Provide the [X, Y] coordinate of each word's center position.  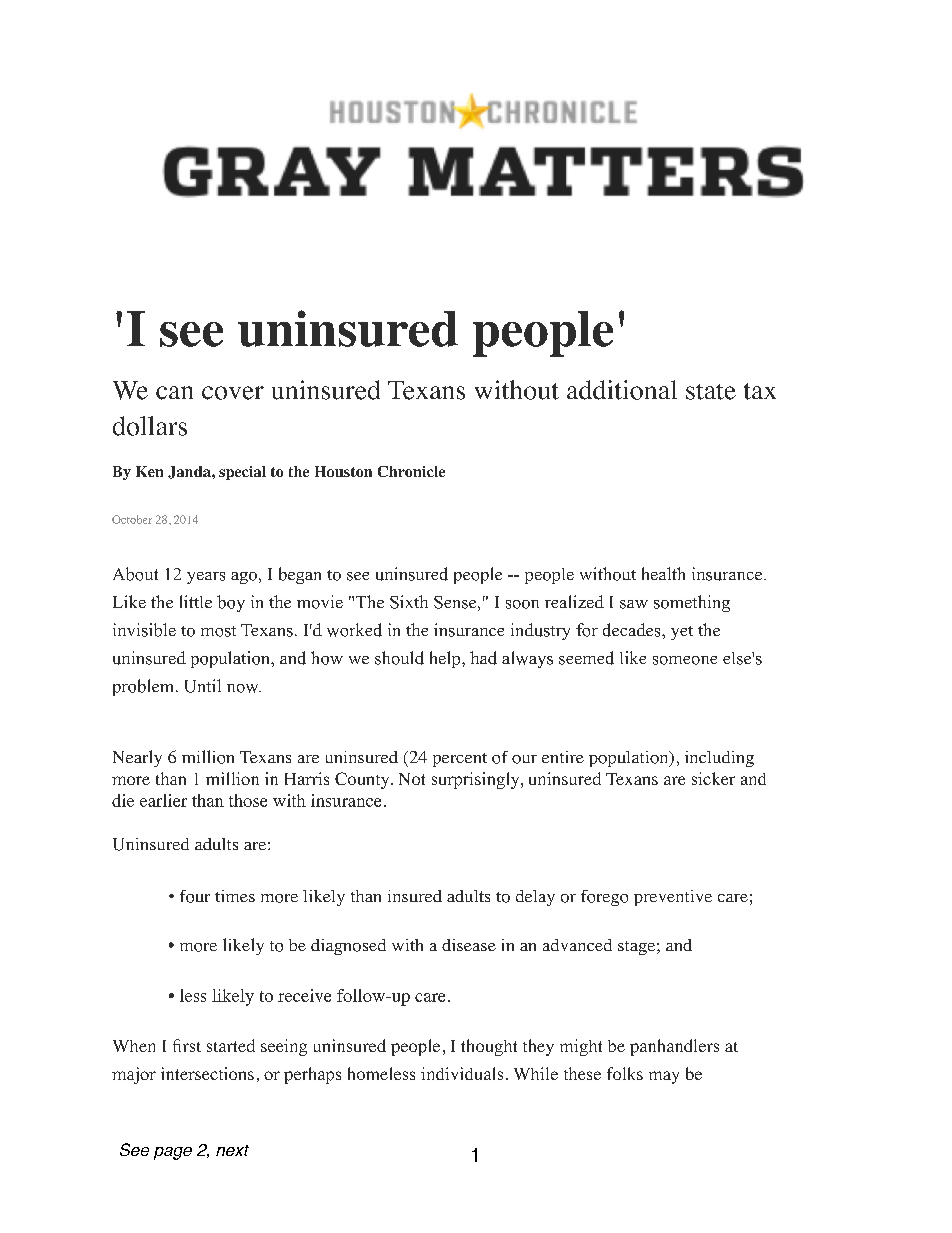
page [173, 1153]
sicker [713, 778]
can [174, 393]
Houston [343, 471]
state [711, 392]
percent [460, 760]
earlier [163, 800]
